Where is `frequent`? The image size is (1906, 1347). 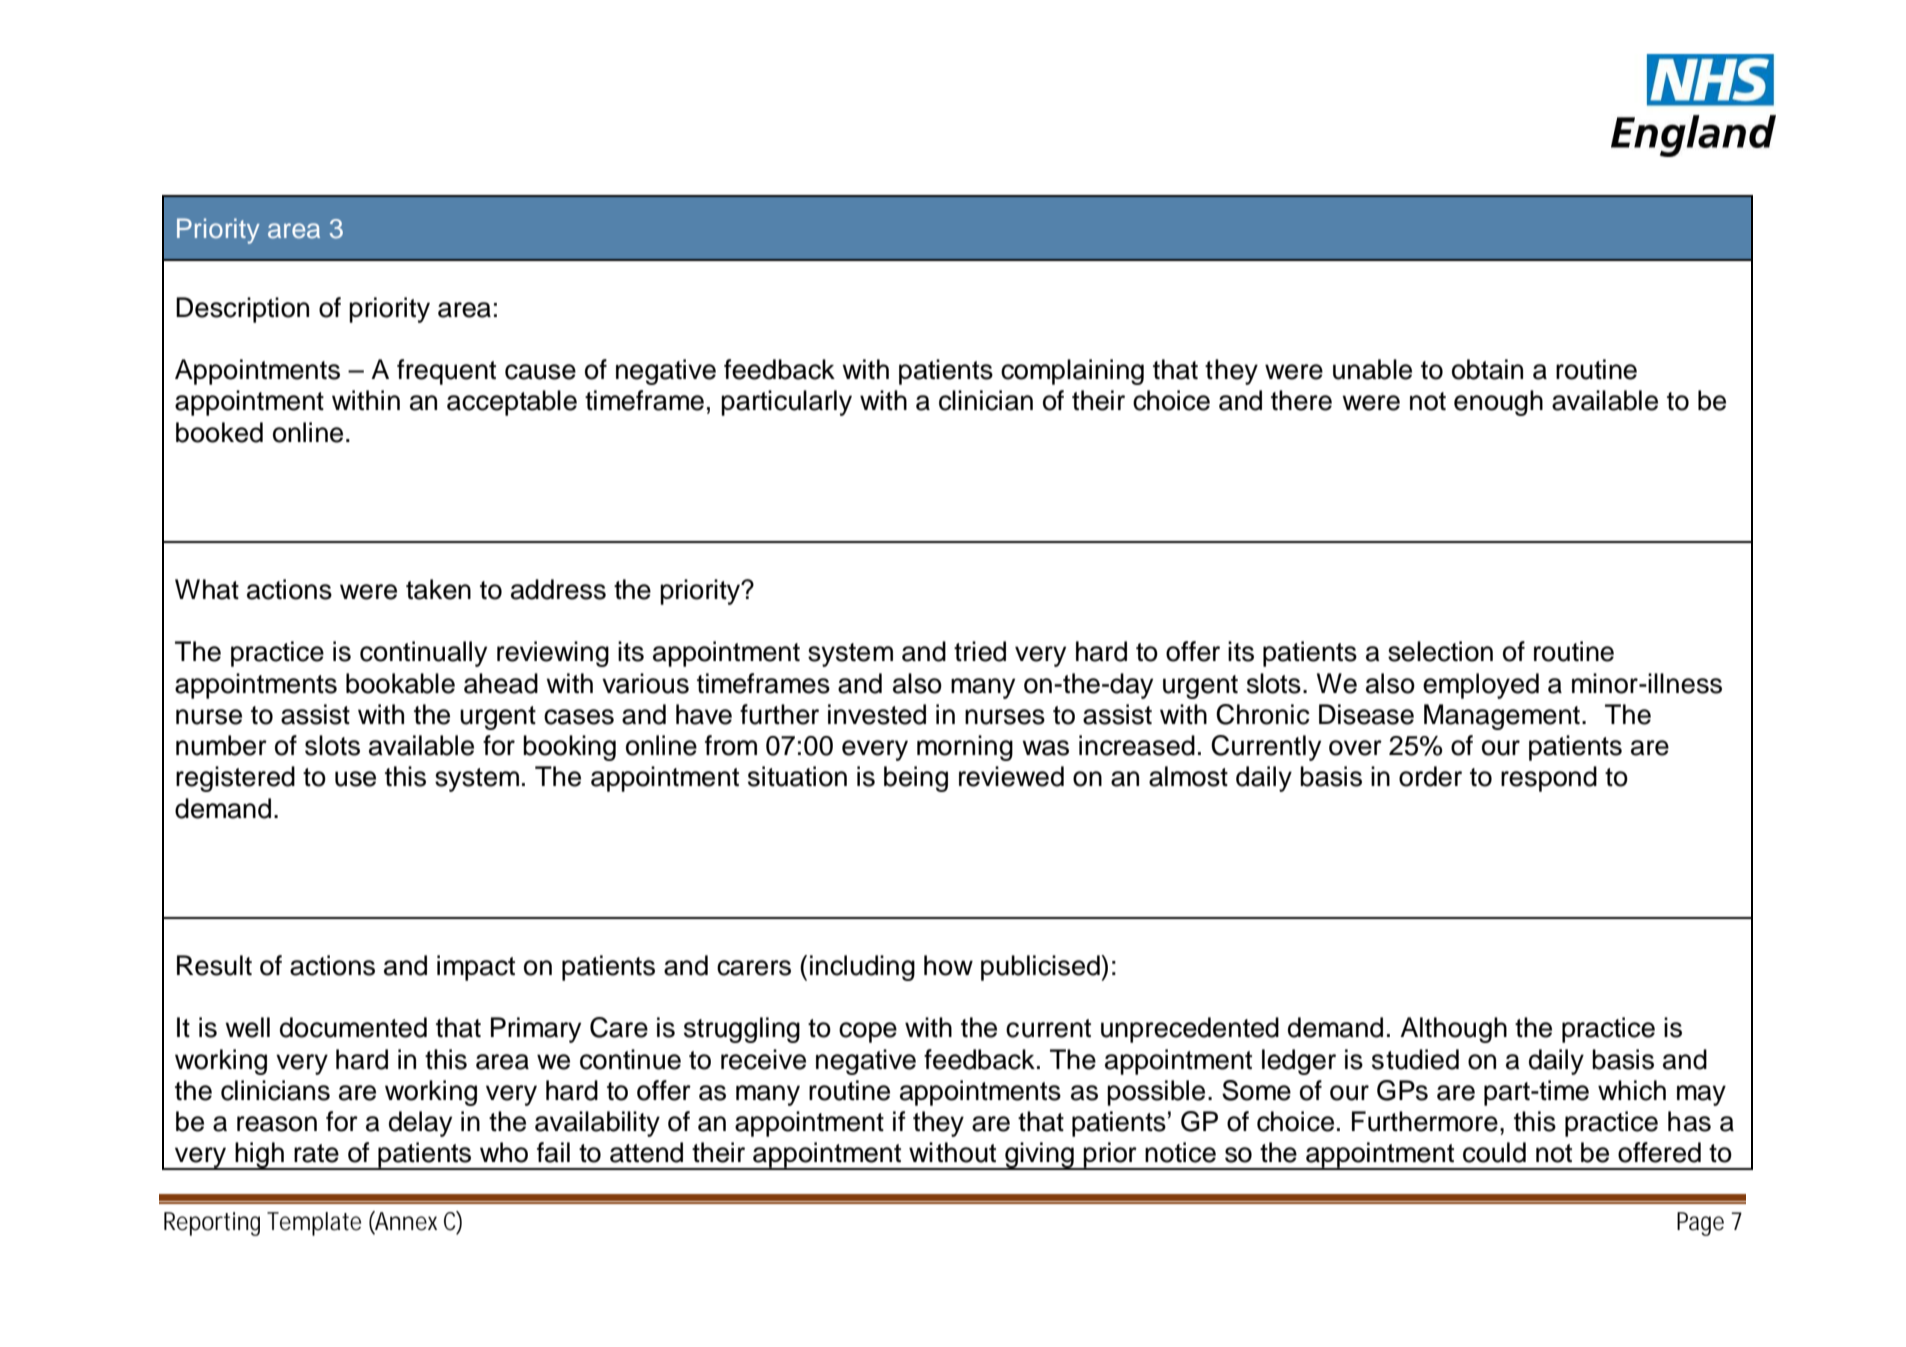
frequent is located at coordinates (446, 372).
